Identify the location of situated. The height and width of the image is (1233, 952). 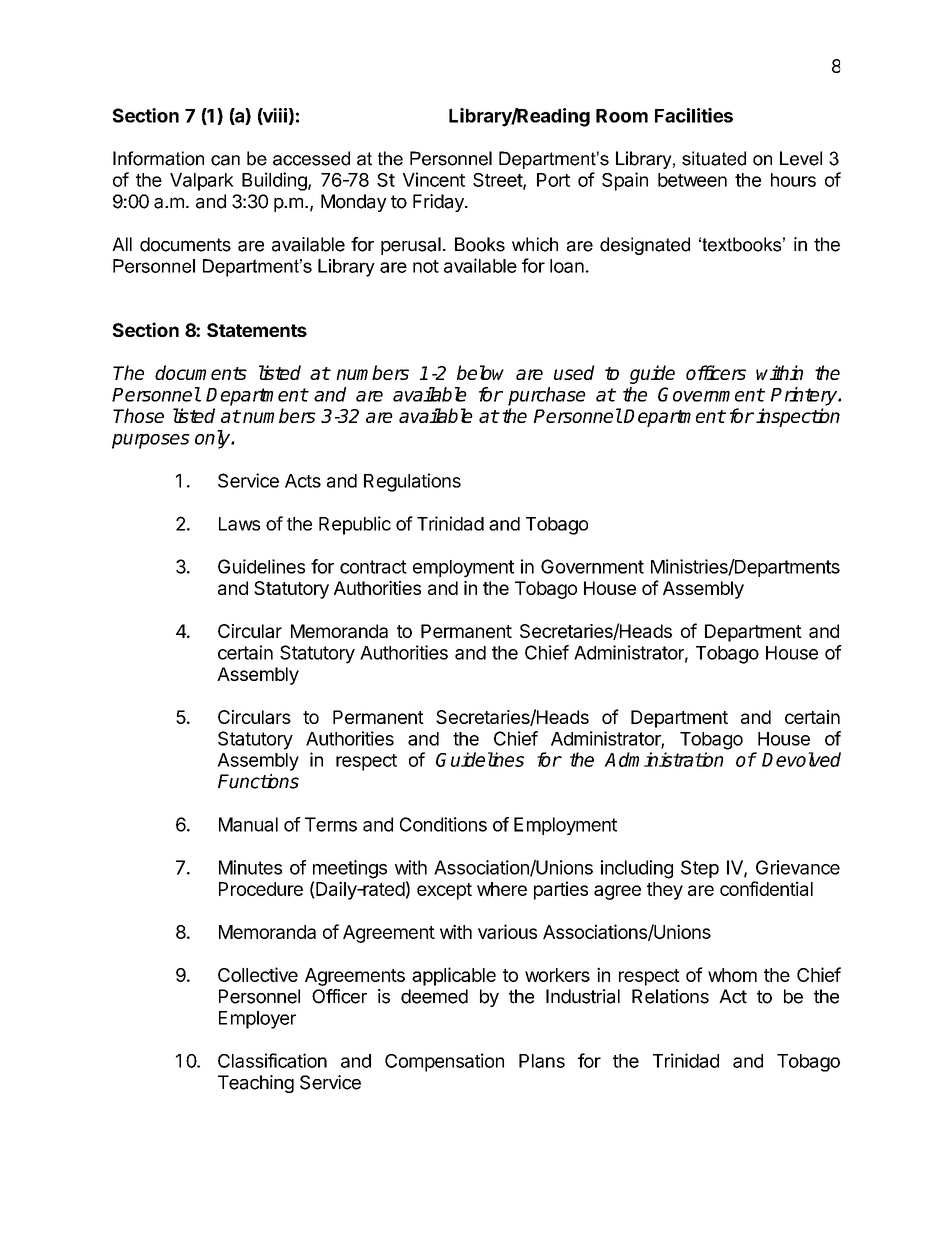
(714, 158).
